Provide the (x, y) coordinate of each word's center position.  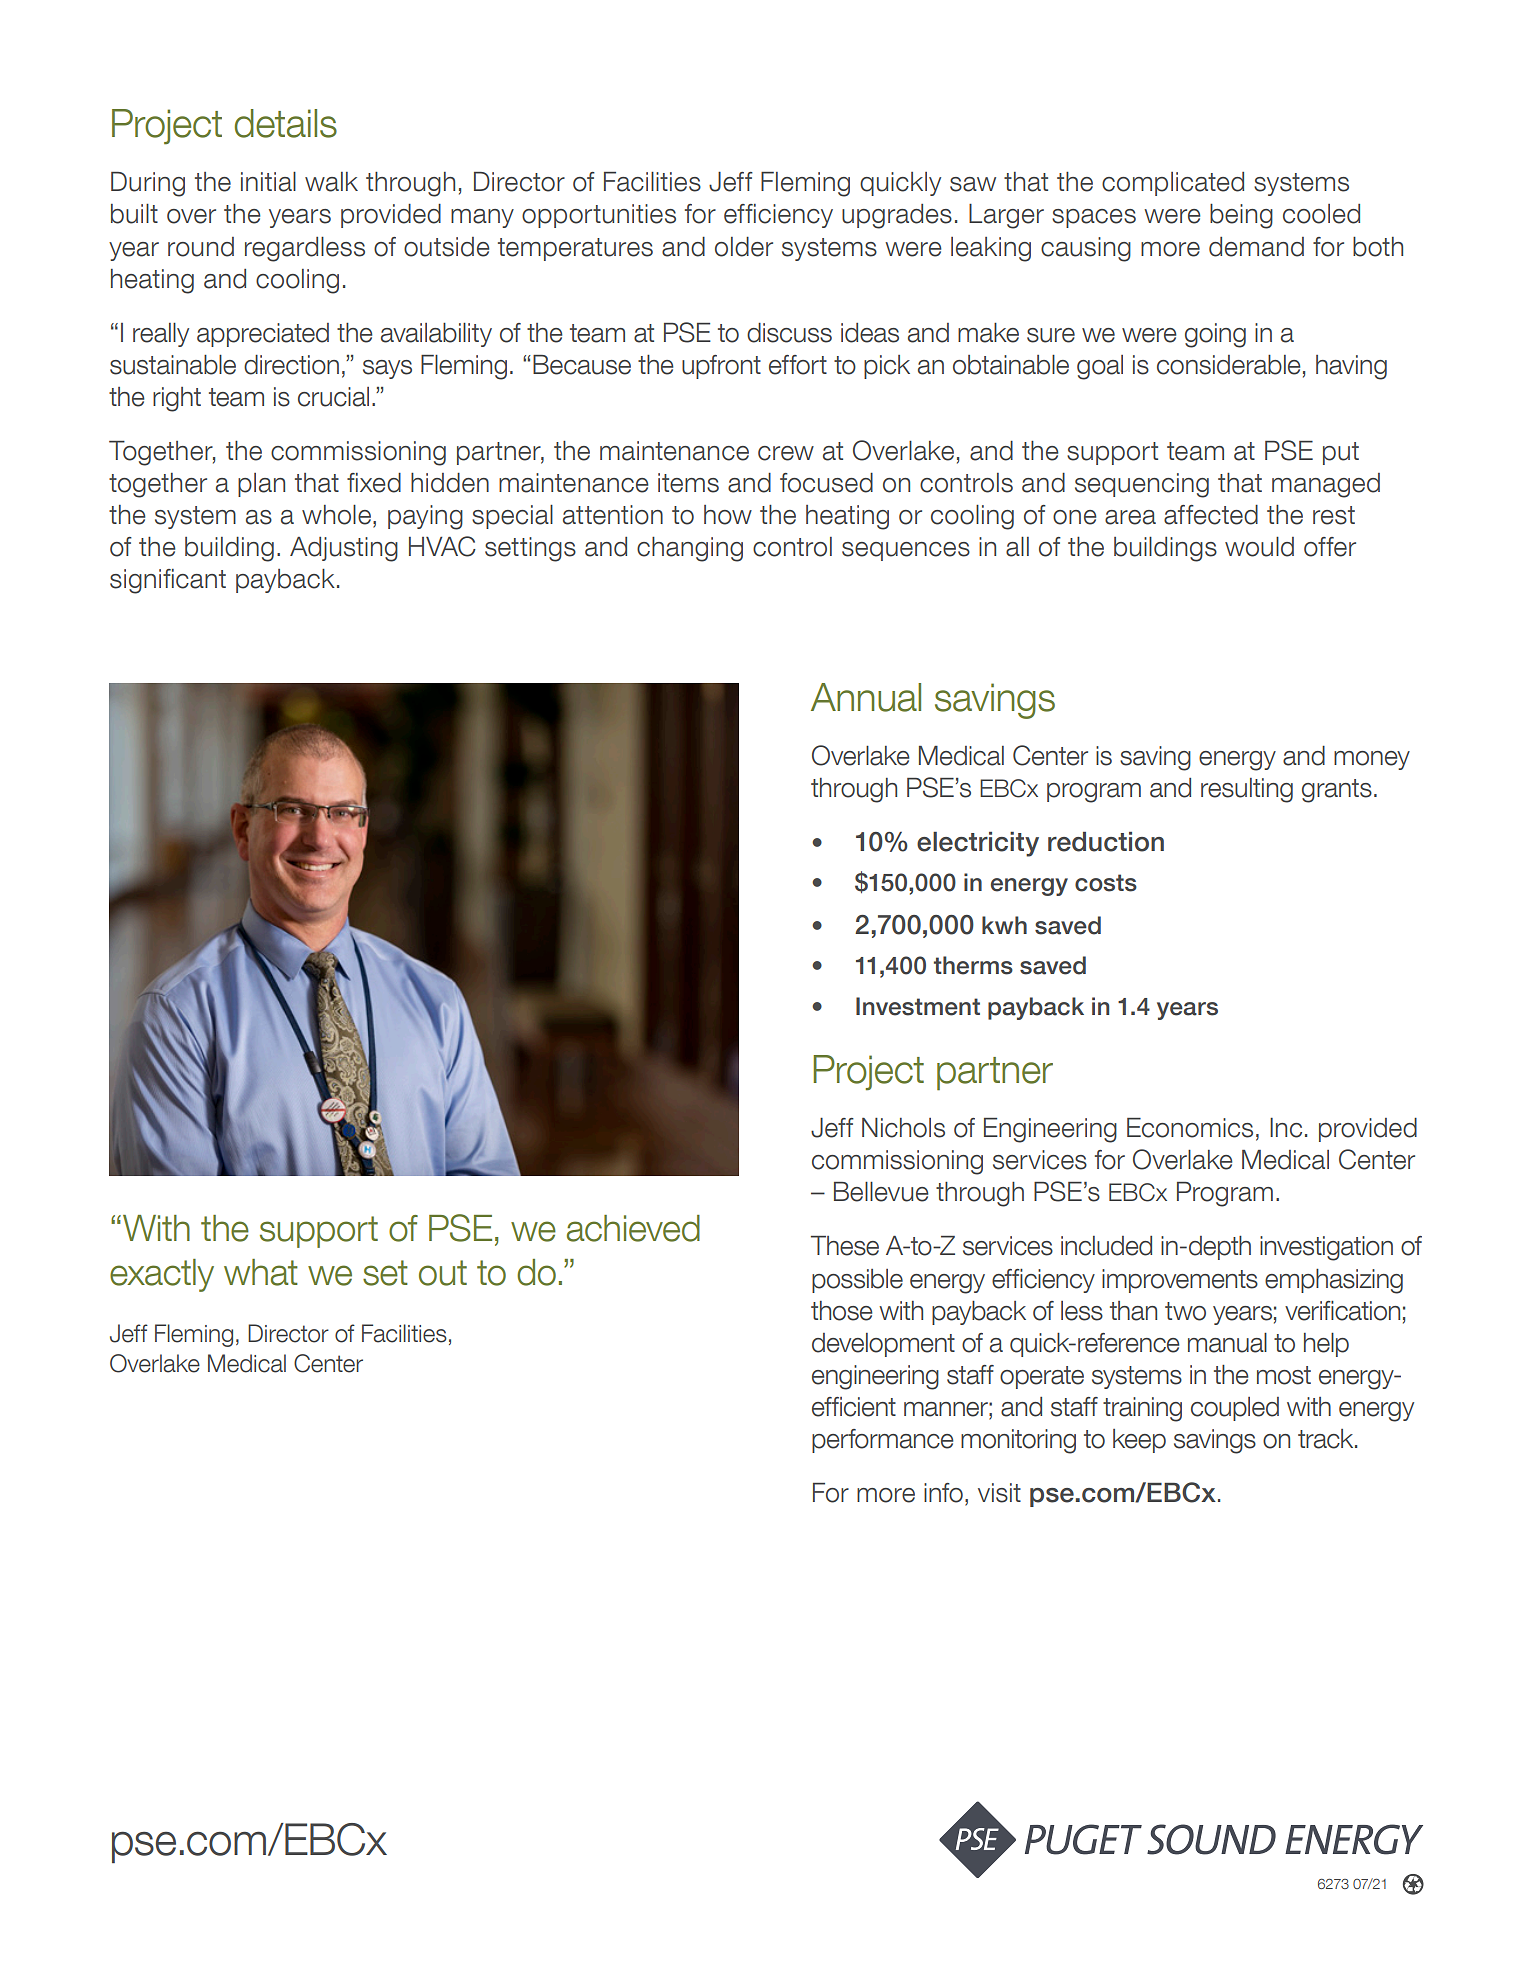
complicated (1173, 184)
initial (268, 182)
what (261, 1272)
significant (168, 581)
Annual (866, 697)
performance (883, 1441)
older (744, 247)
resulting (1247, 790)
